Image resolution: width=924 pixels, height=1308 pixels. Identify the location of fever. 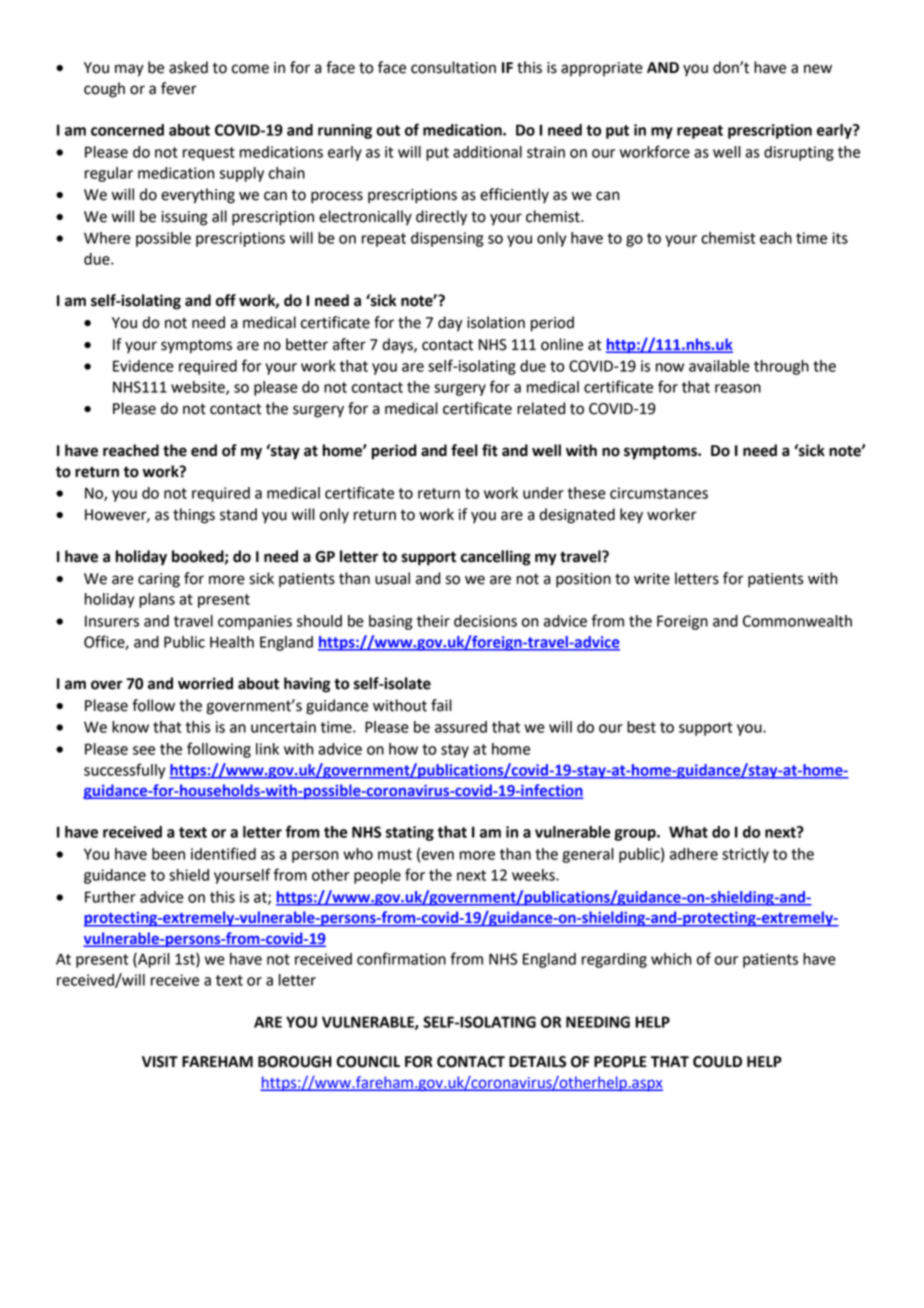
(179, 88).
